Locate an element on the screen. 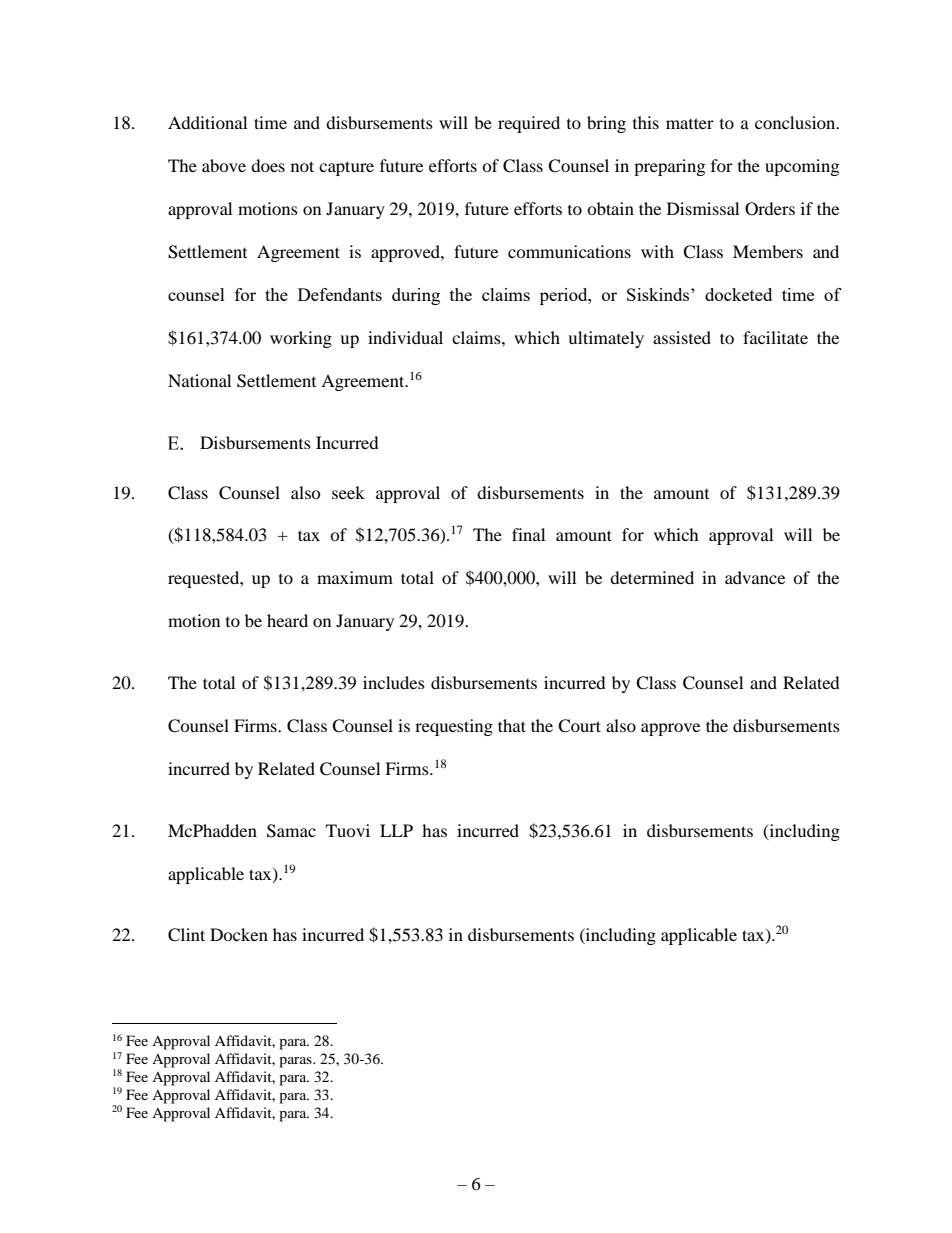 The width and height of the screenshot is (952, 1233). required is located at coordinates (529, 124).
